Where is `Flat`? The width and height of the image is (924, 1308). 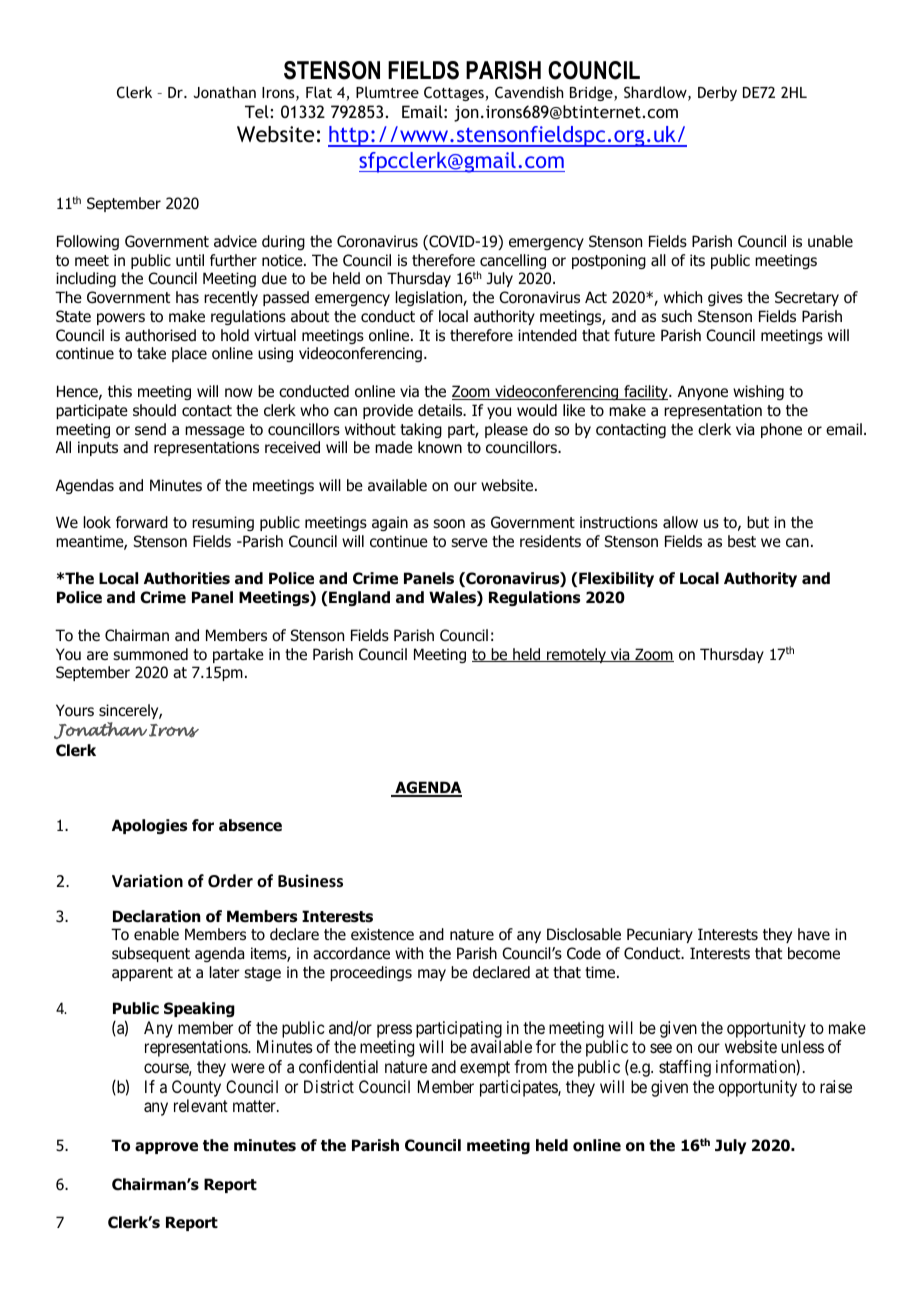
Flat is located at coordinates (319, 92).
